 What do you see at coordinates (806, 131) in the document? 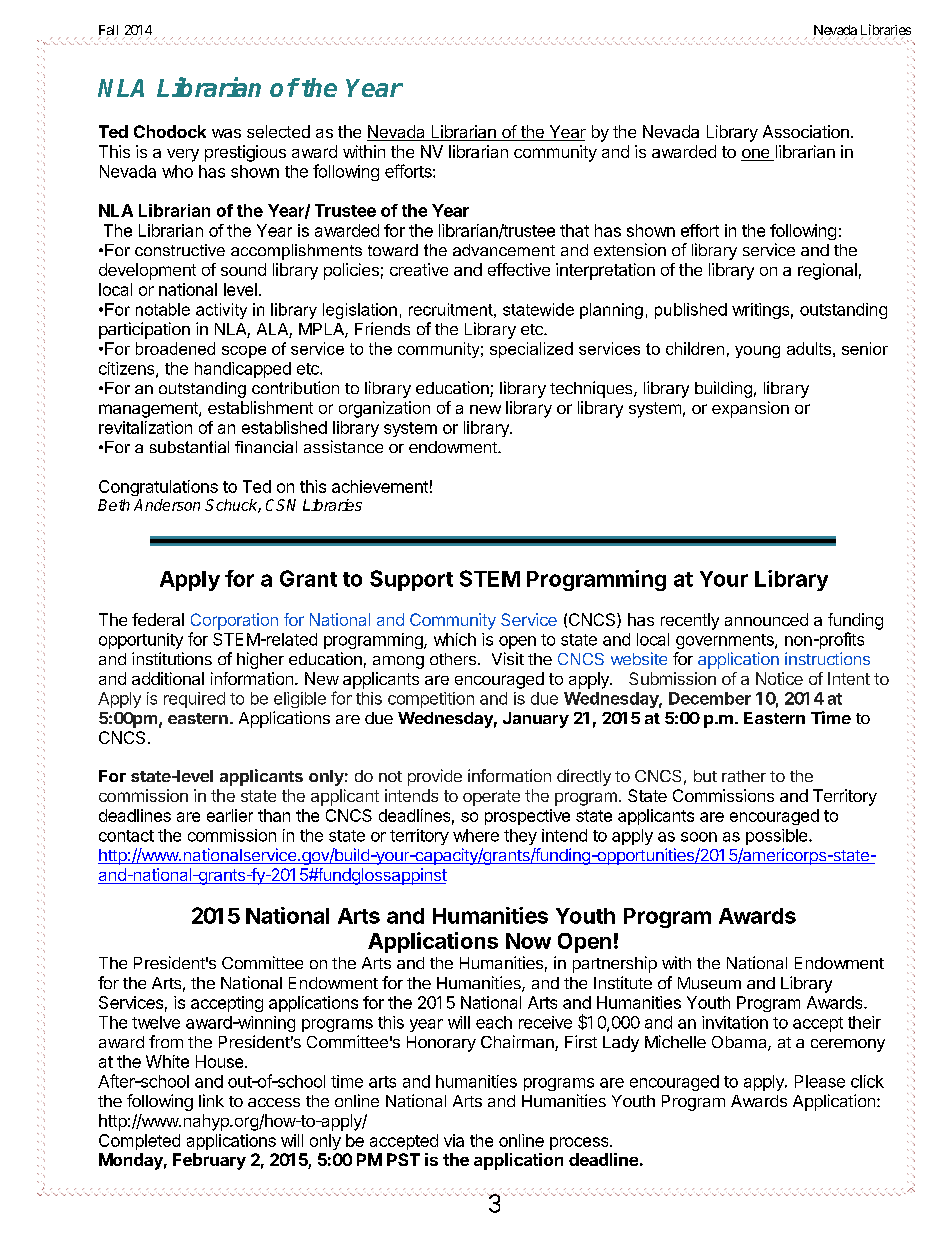
I see `Association` at bounding box center [806, 131].
